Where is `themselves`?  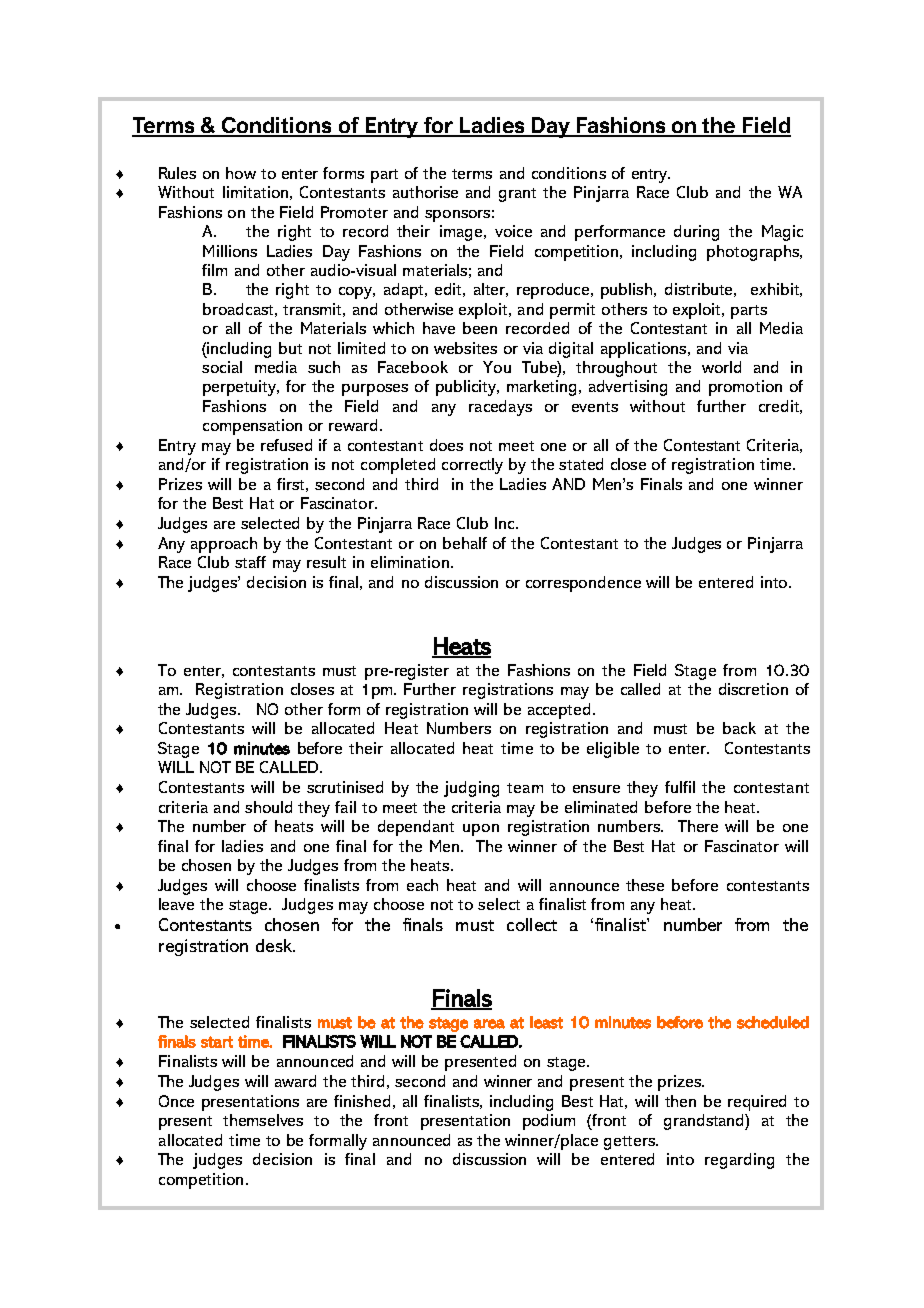 themselves is located at coordinates (263, 1120).
